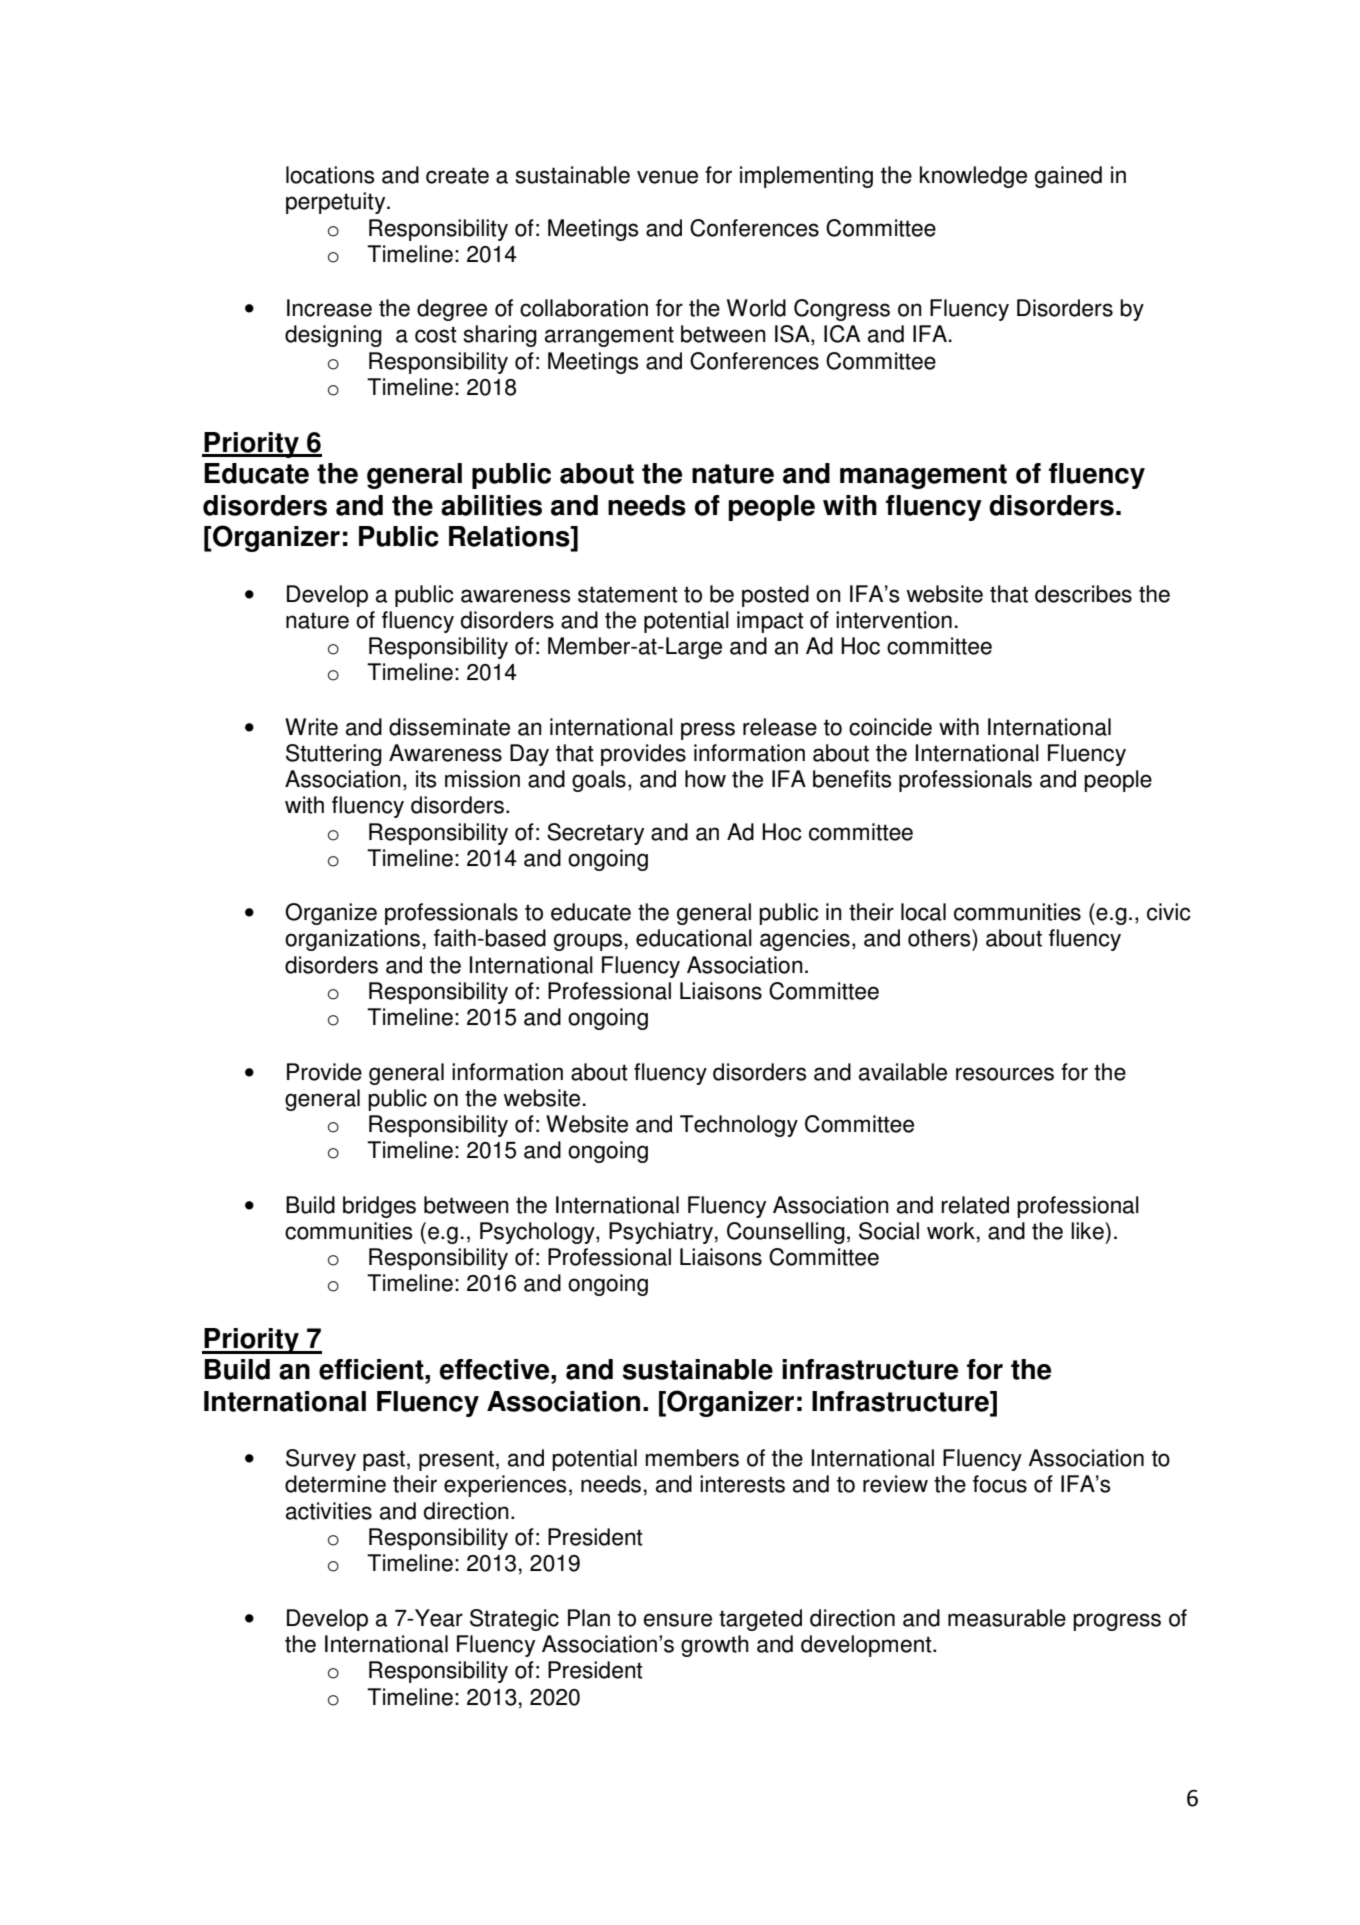 The image size is (1360, 1925). What do you see at coordinates (739, 1126) in the document?
I see `Technology` at bounding box center [739, 1126].
